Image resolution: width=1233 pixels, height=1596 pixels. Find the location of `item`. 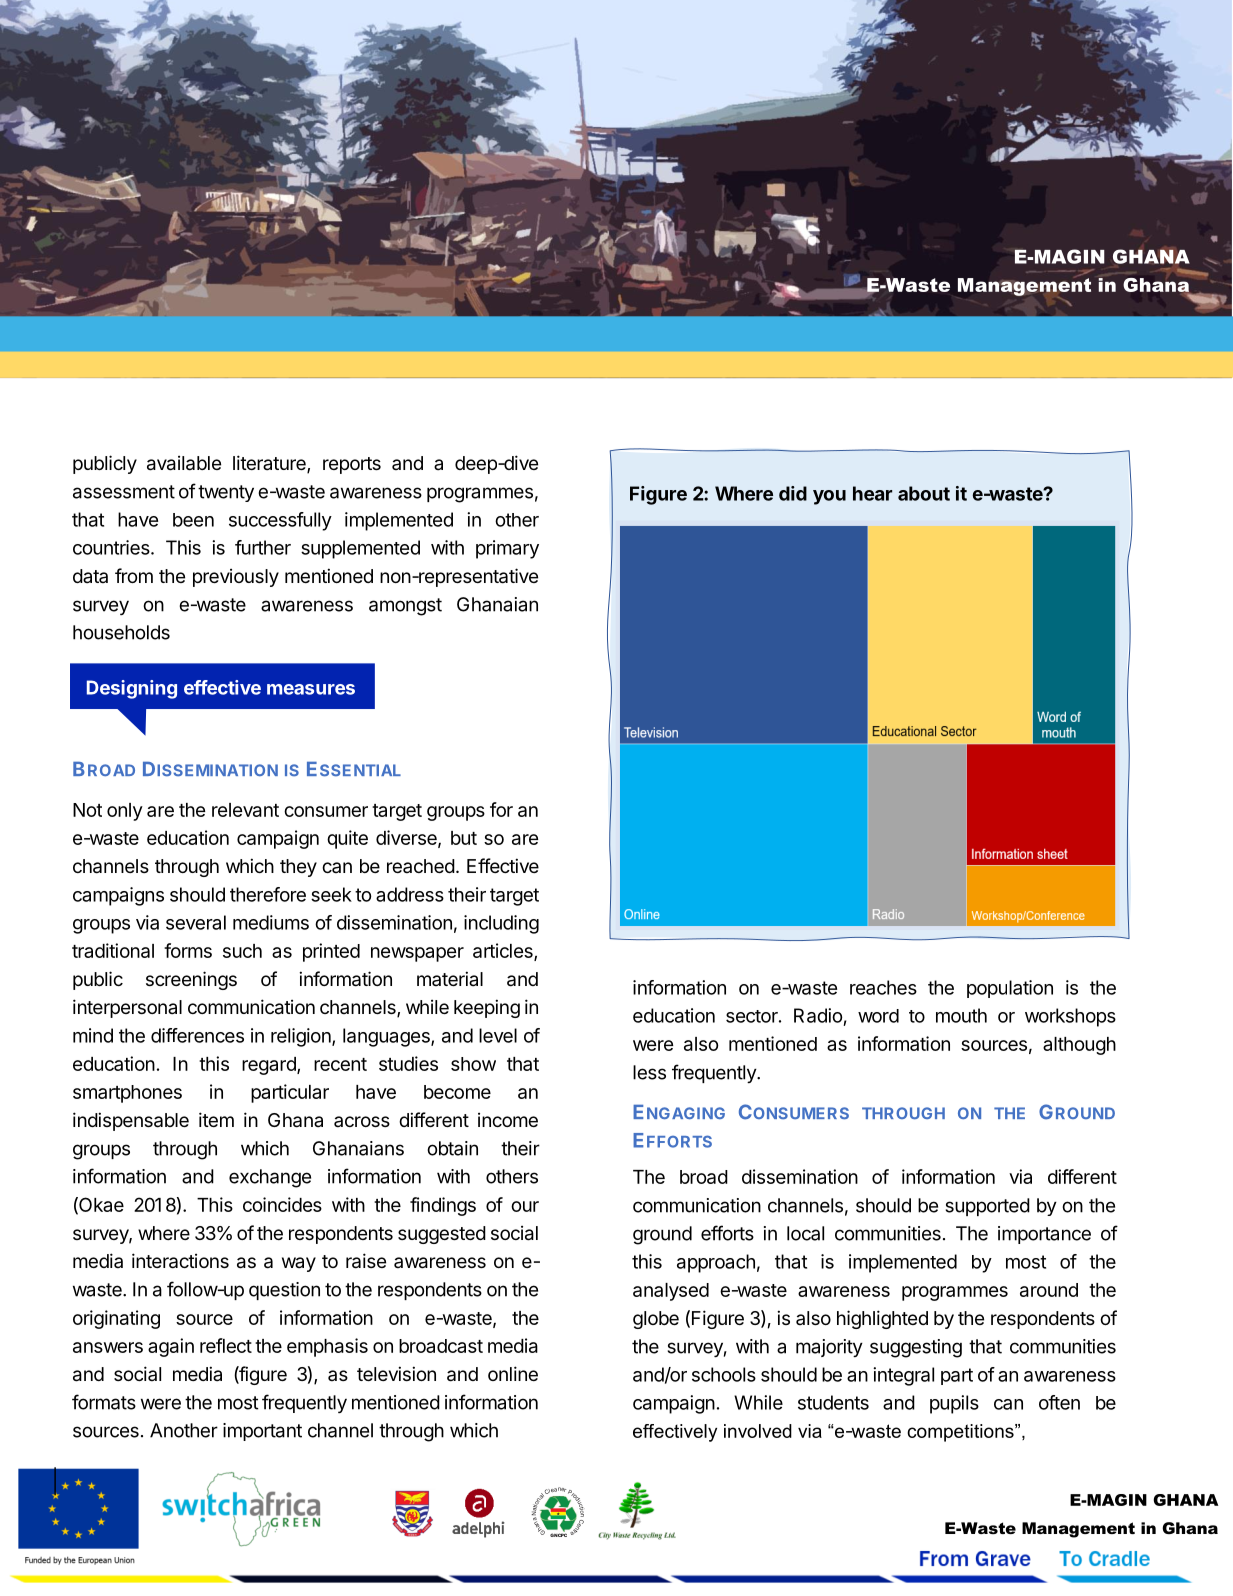

item is located at coordinates (216, 1119).
